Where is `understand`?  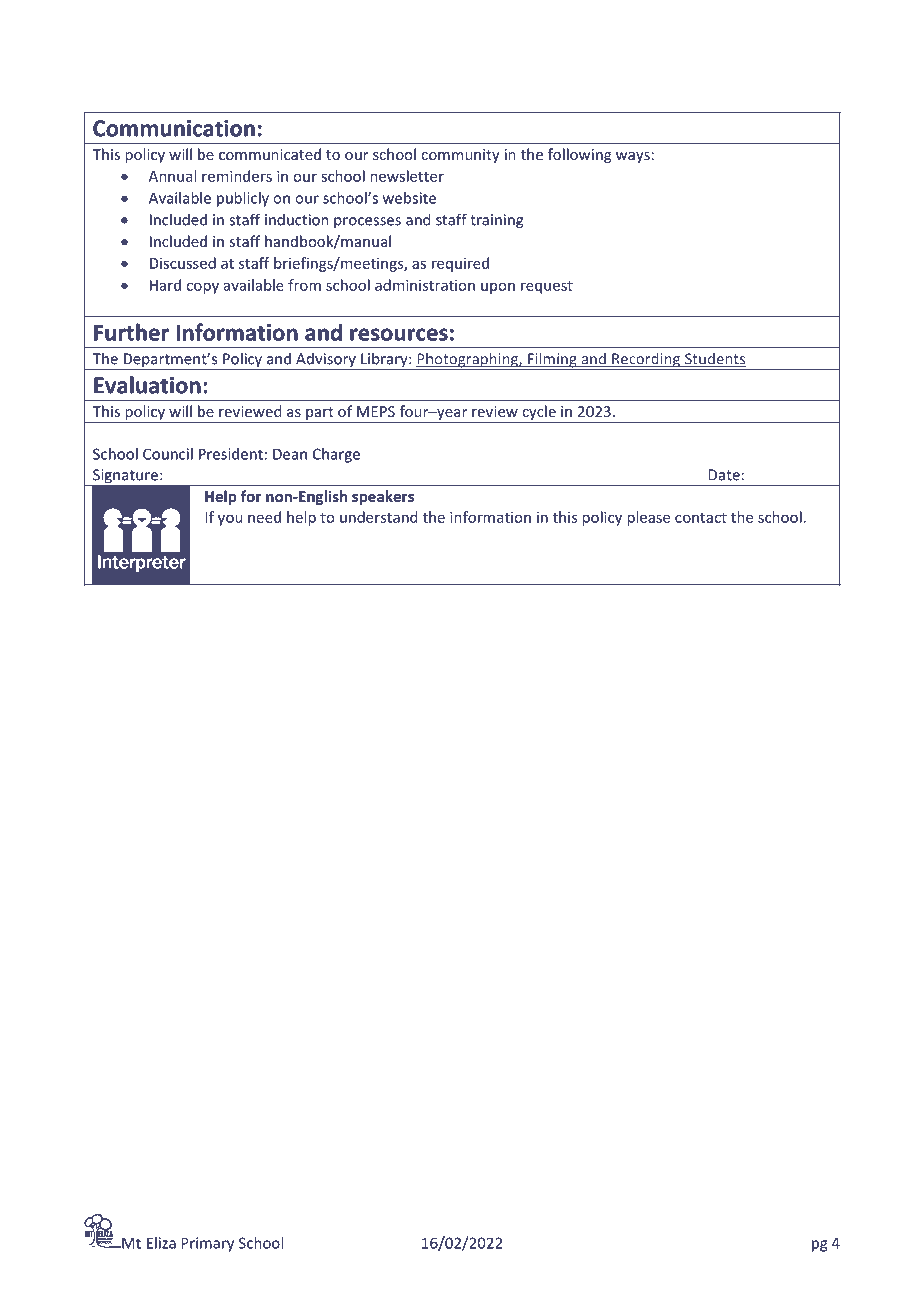
understand is located at coordinates (378, 517).
